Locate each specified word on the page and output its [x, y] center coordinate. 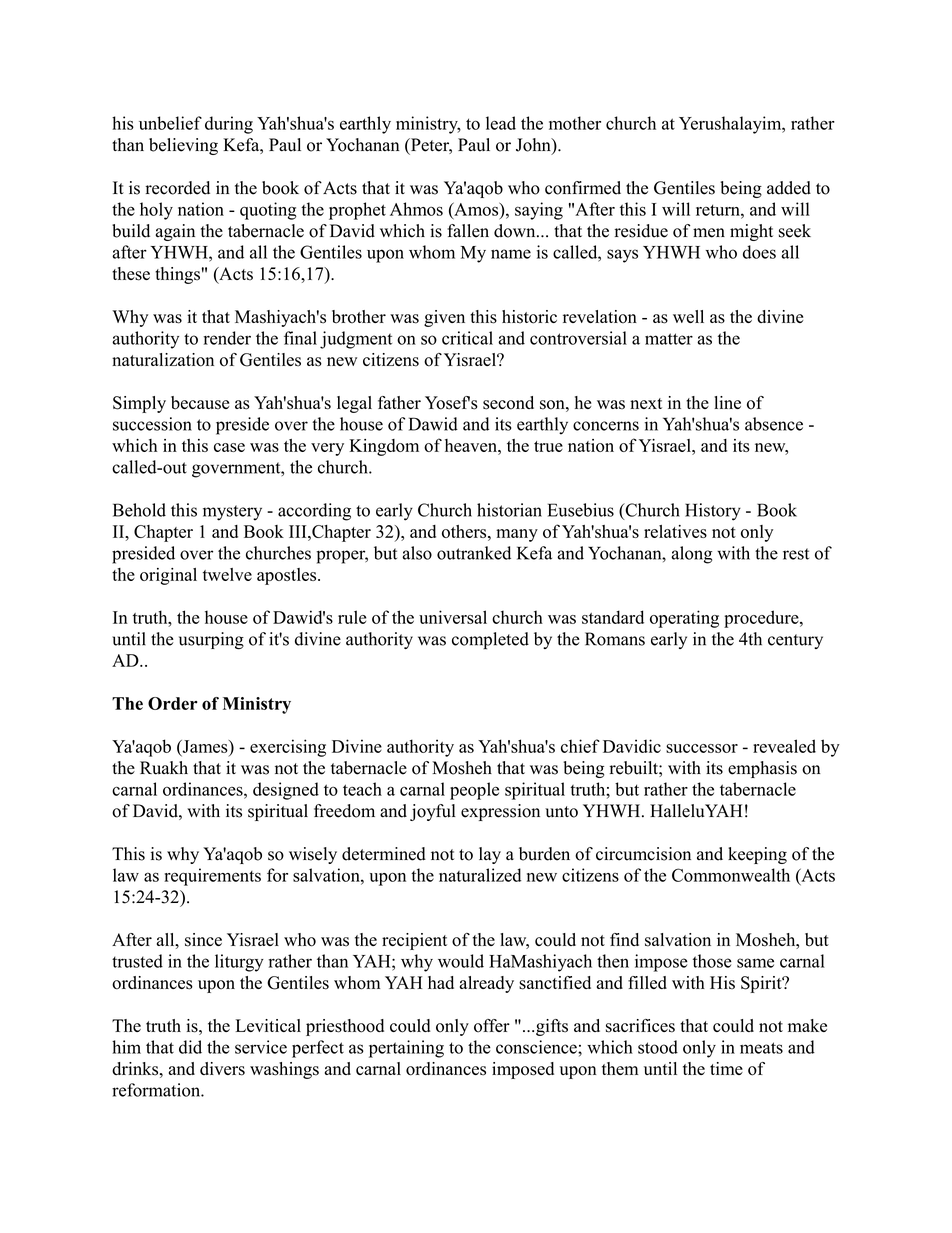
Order [173, 703]
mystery [232, 513]
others [465, 531]
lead [501, 123]
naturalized [480, 875]
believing [183, 146]
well [688, 316]
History [713, 512]
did [190, 1047]
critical [467, 338]
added [789, 188]
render [227, 338]
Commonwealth [731, 875]
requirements [212, 877]
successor [702, 748]
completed [490, 641]
